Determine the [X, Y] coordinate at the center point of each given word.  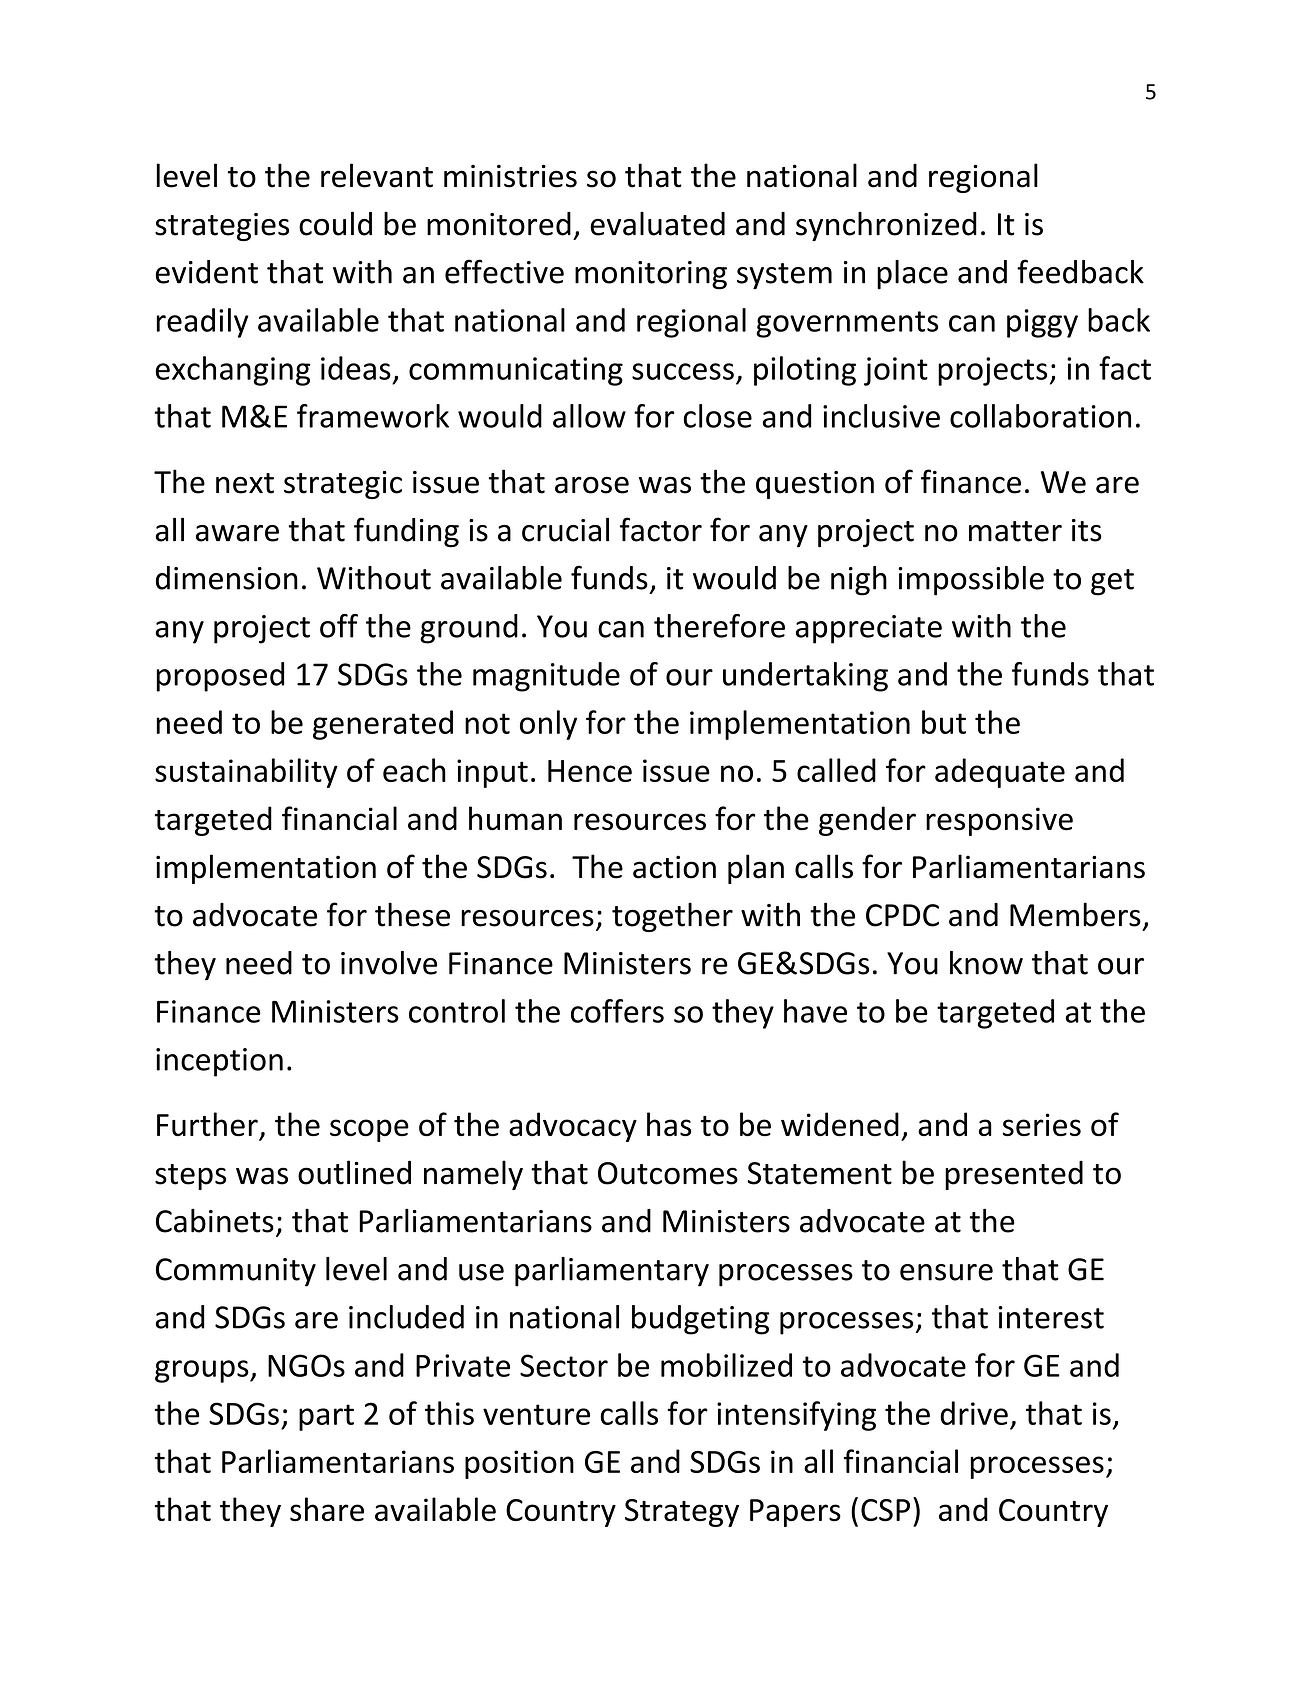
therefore [719, 626]
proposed [220, 677]
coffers [617, 1011]
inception [219, 1062]
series [1041, 1125]
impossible [971, 581]
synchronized [886, 226]
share [327, 1509]
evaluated [657, 223]
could [335, 223]
